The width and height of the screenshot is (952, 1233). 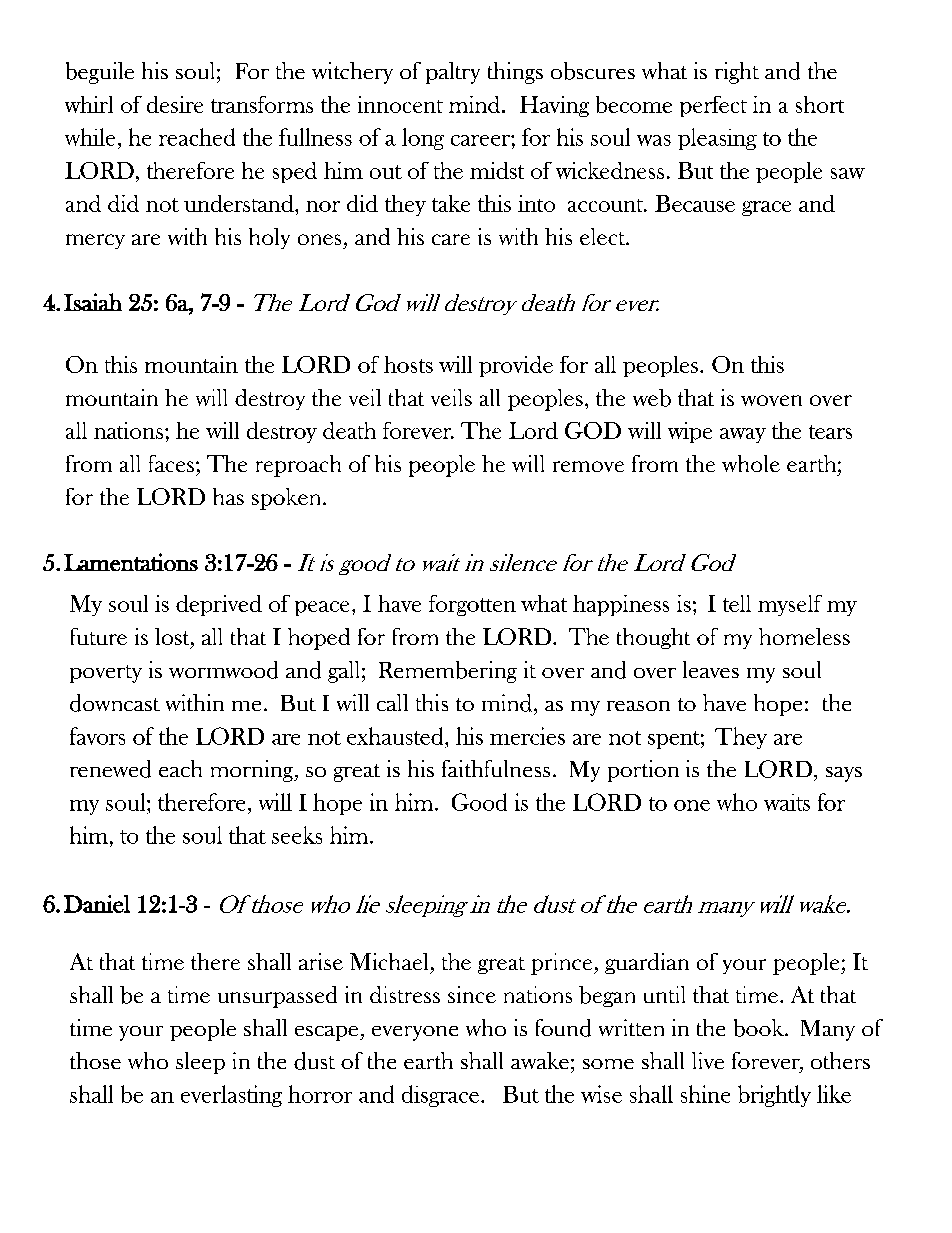 I want to click on unsurpassed, so click(x=277, y=997).
